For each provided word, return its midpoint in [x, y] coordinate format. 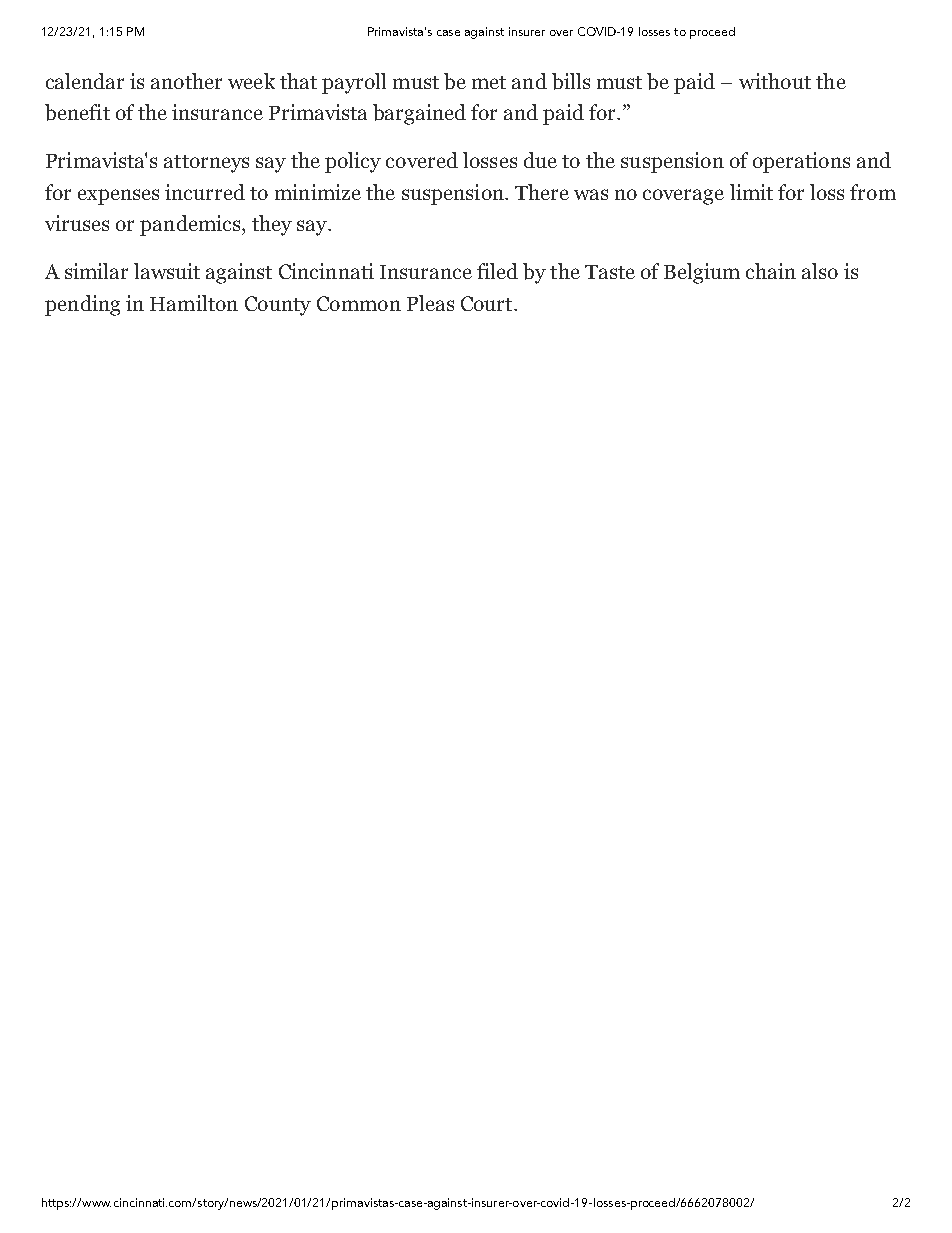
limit [751, 192]
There [542, 192]
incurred [205, 192]
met [489, 82]
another [186, 81]
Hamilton [194, 303]
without [775, 81]
